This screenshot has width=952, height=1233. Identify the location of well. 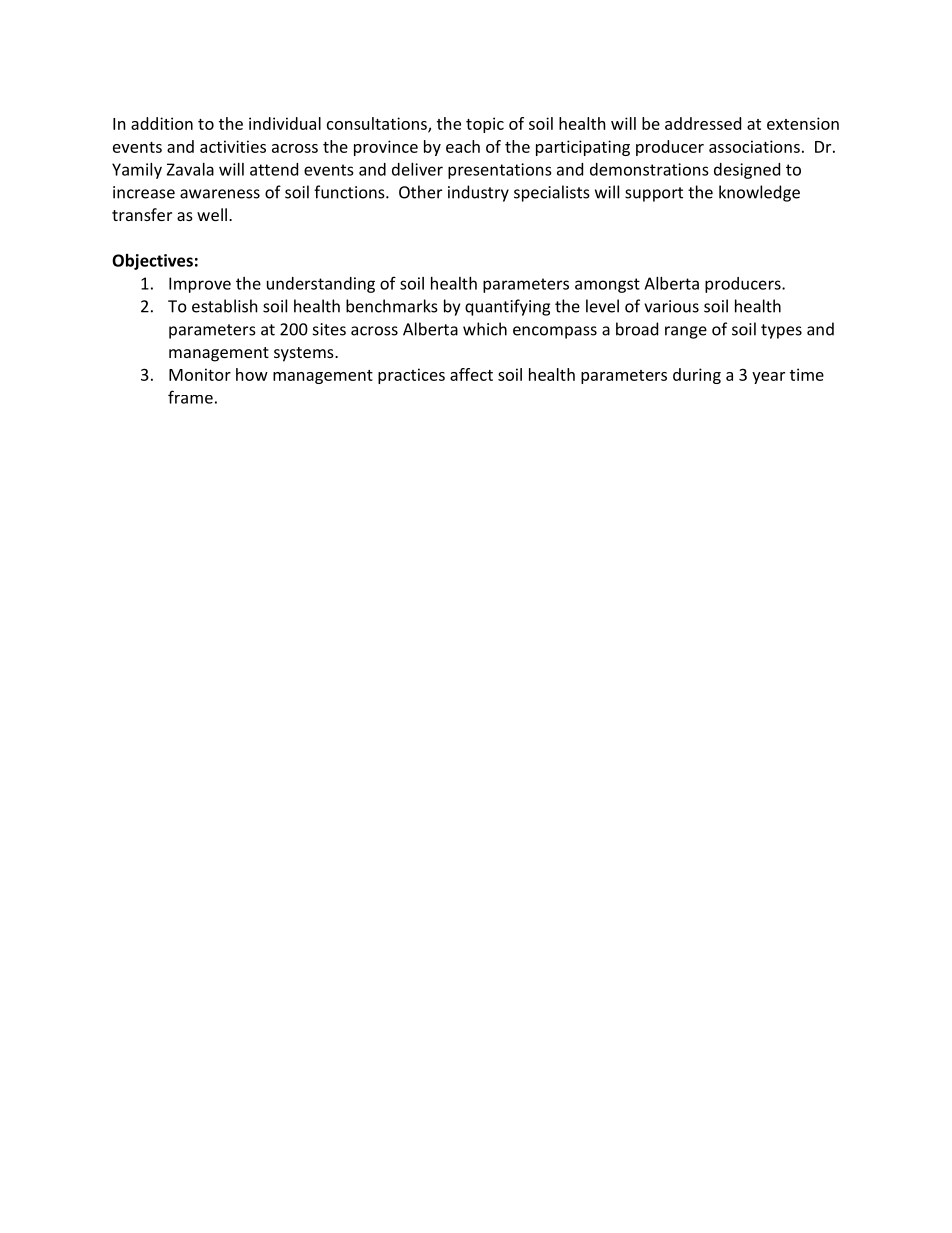
(212, 214).
